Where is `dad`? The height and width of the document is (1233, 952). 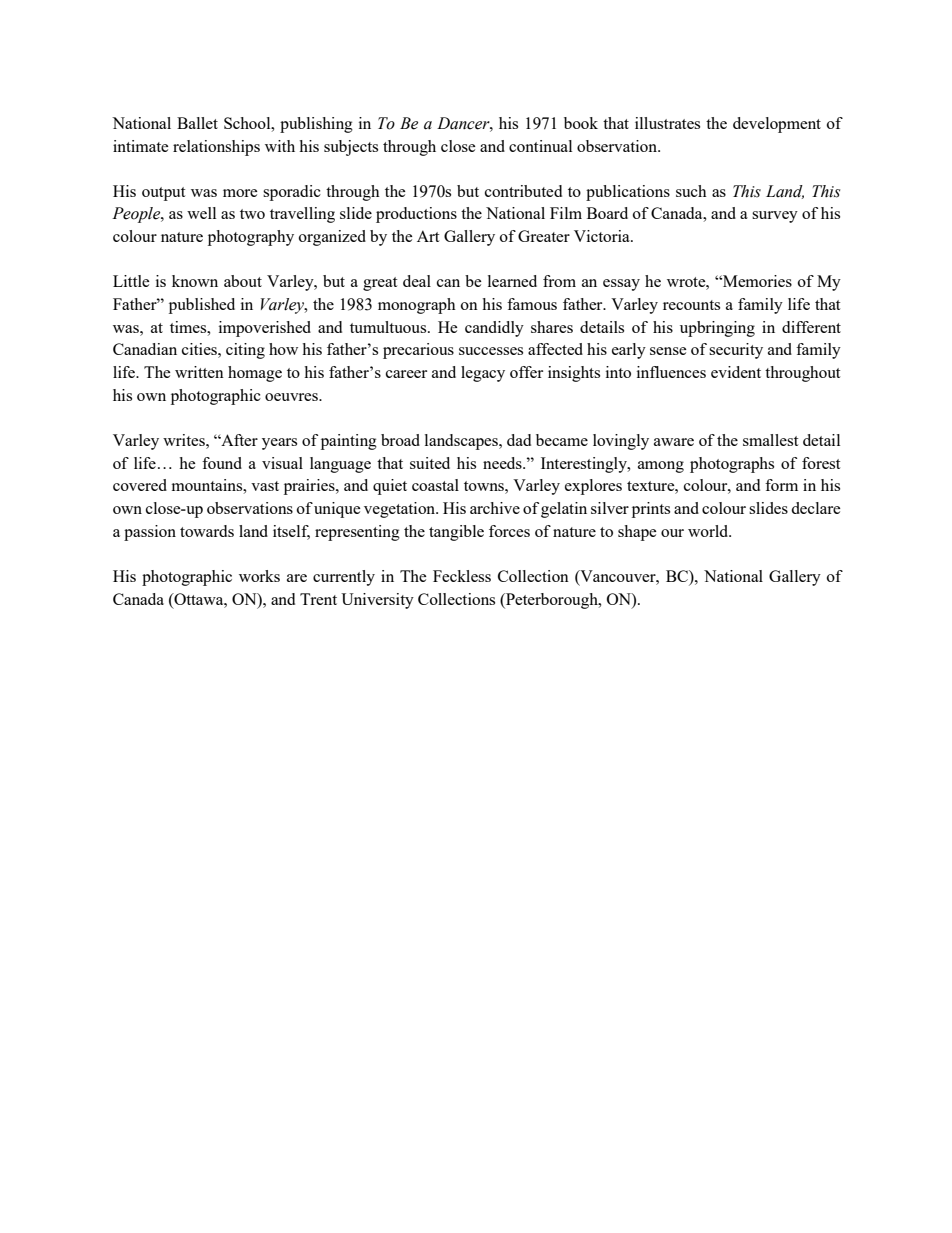
dad is located at coordinates (519, 440).
